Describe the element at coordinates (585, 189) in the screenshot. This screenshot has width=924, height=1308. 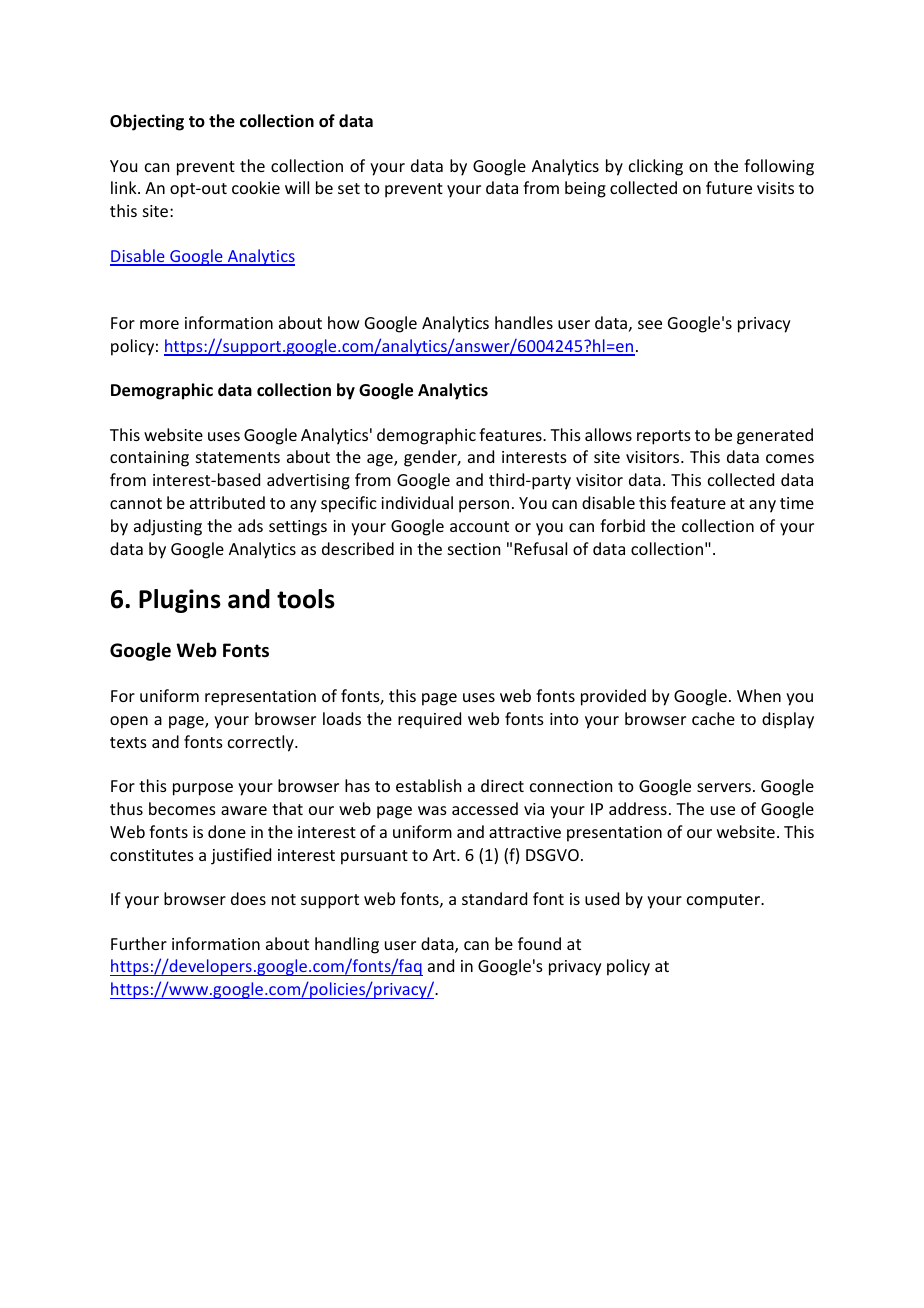
I see `being` at that location.
